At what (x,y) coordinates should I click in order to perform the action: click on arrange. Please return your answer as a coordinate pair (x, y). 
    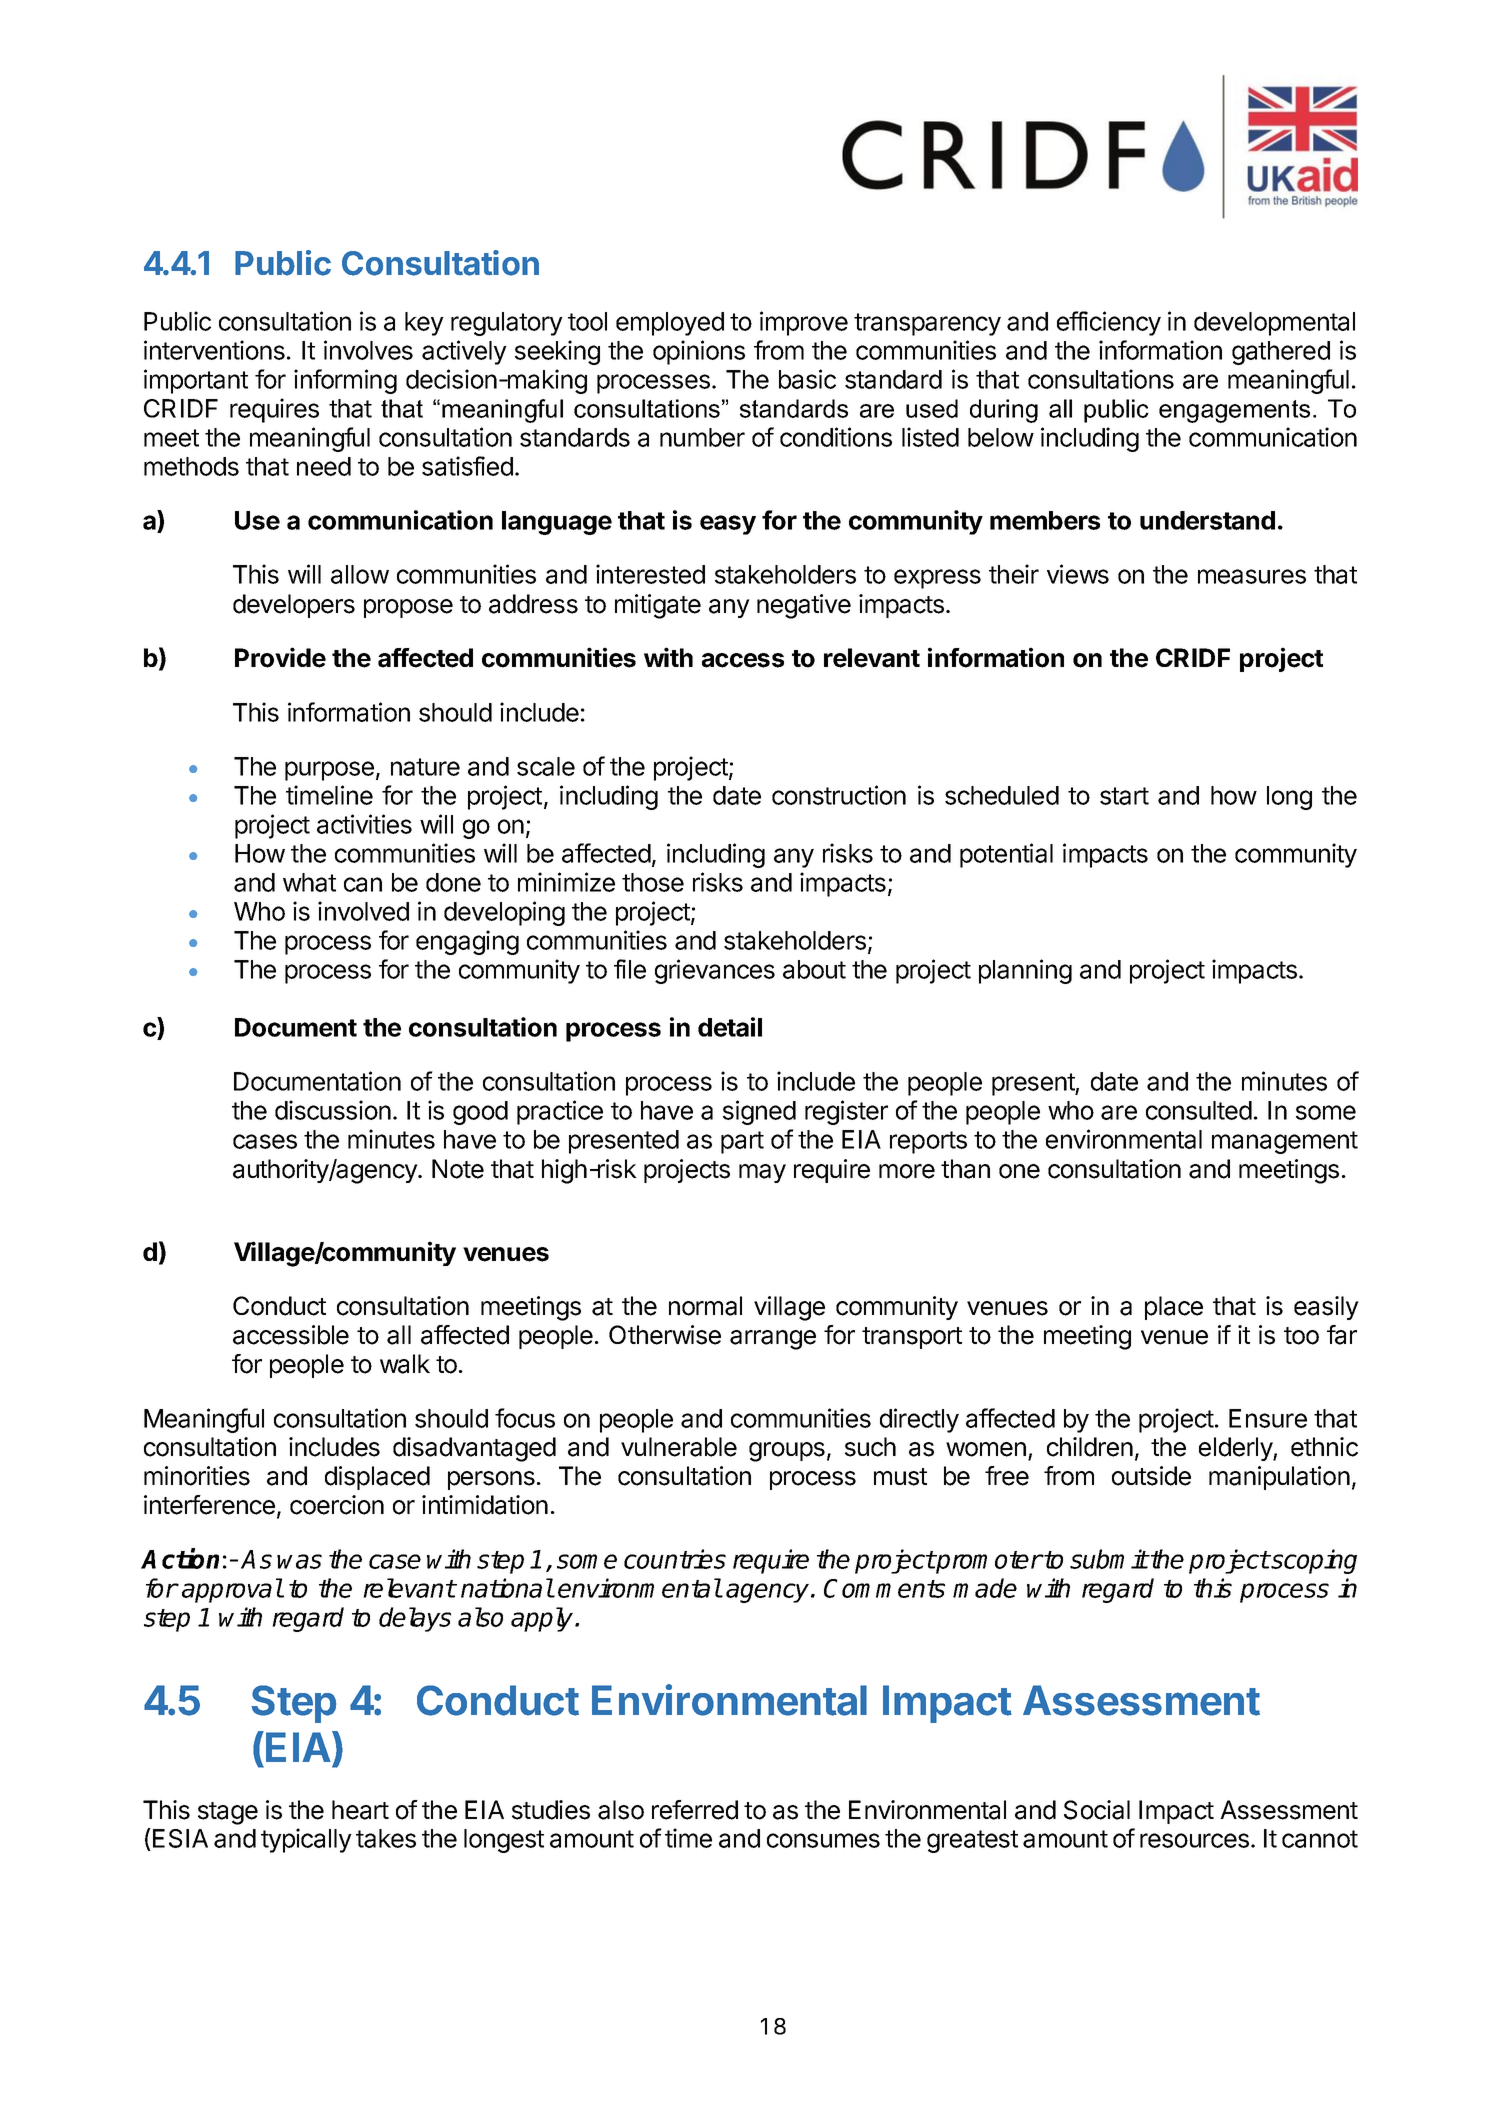
    Looking at the image, I should click on (773, 1340).
